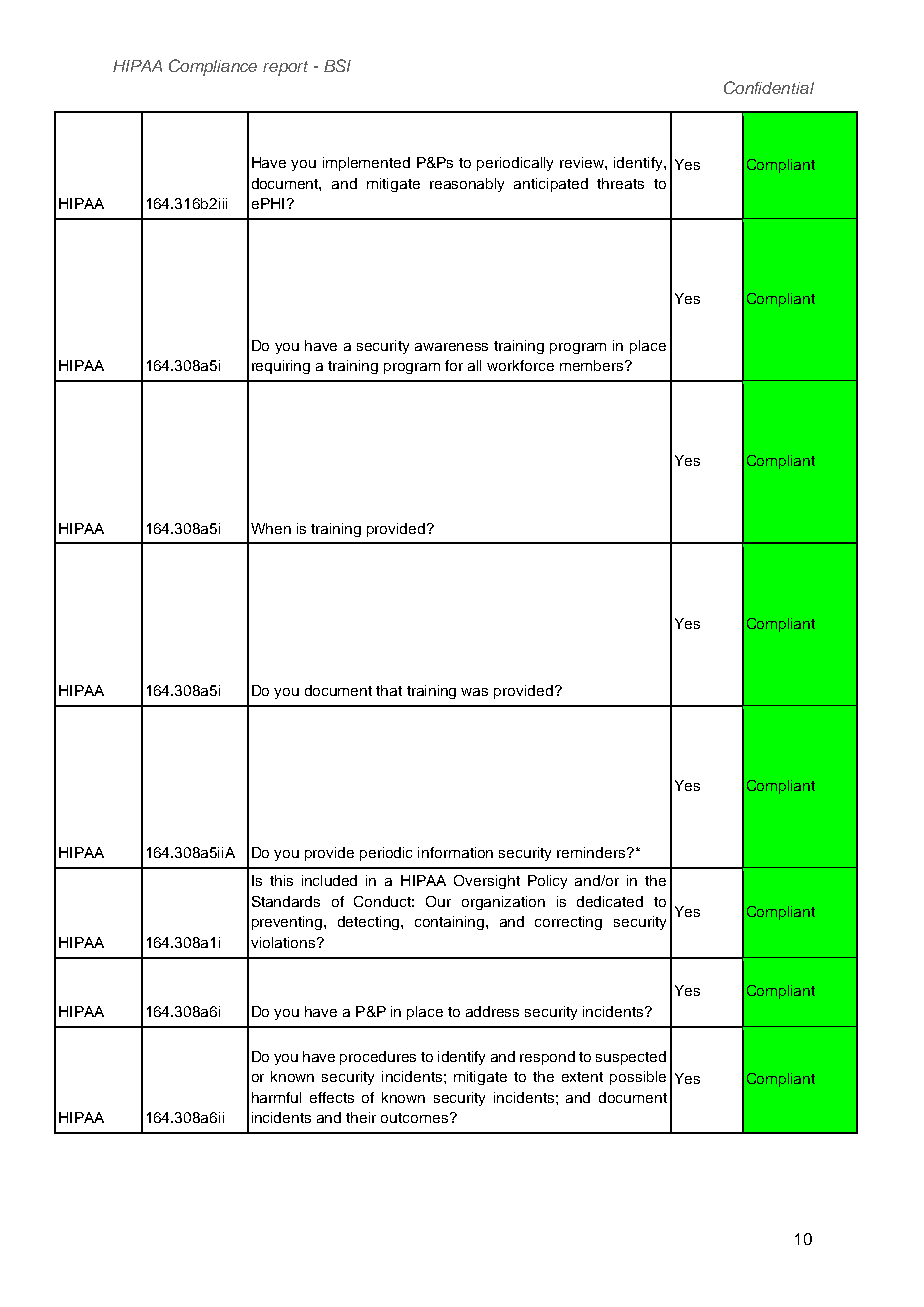  I want to click on When, so click(271, 528).
